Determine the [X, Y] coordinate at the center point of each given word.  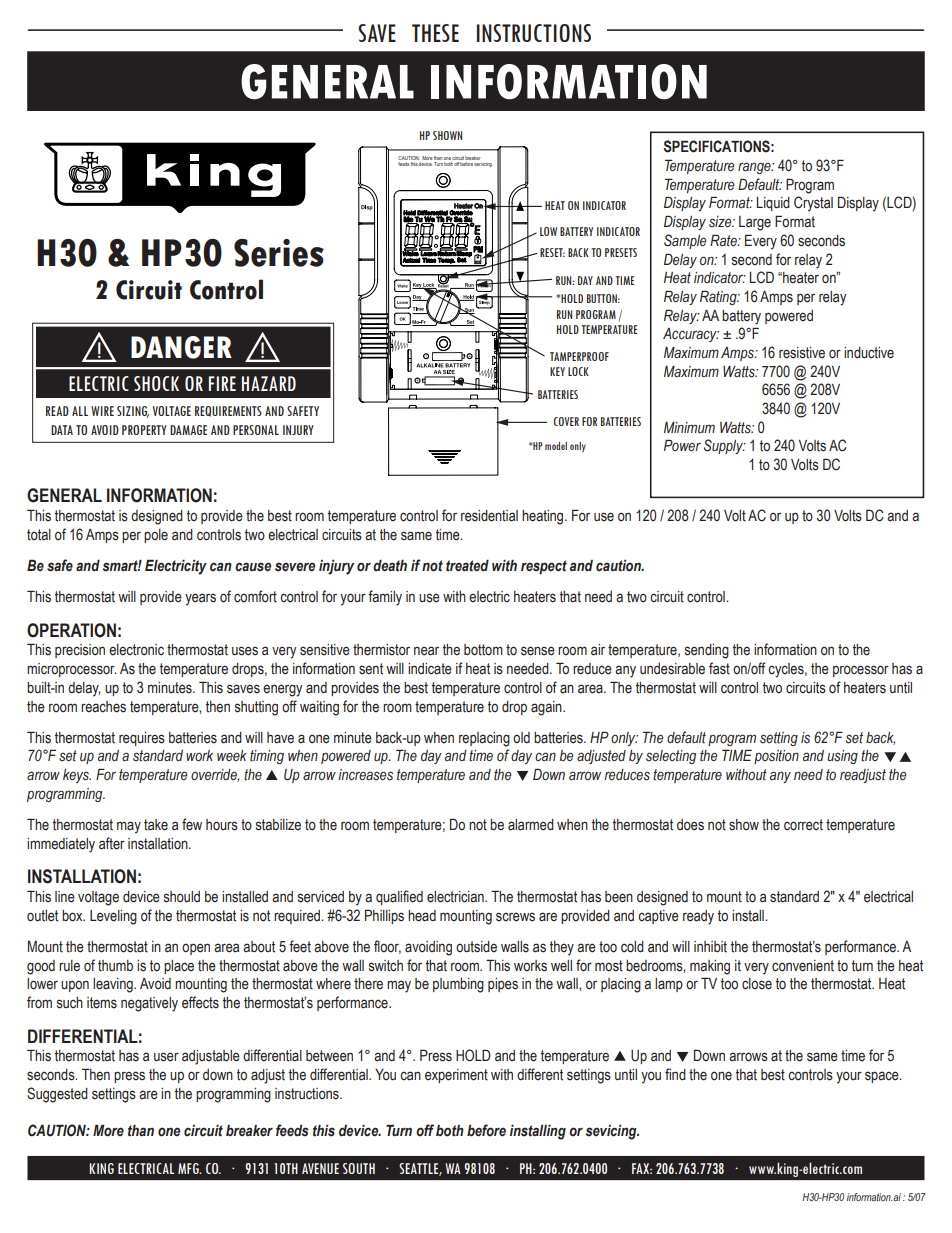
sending [707, 651]
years [200, 599]
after [112, 843]
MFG [189, 1168]
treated [467, 566]
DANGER [181, 347]
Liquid [773, 204]
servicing [483, 163]
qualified [399, 897]
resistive [802, 353]
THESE [435, 33]
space [883, 1077]
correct [803, 825]
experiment [456, 1076]
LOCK [578, 371]
